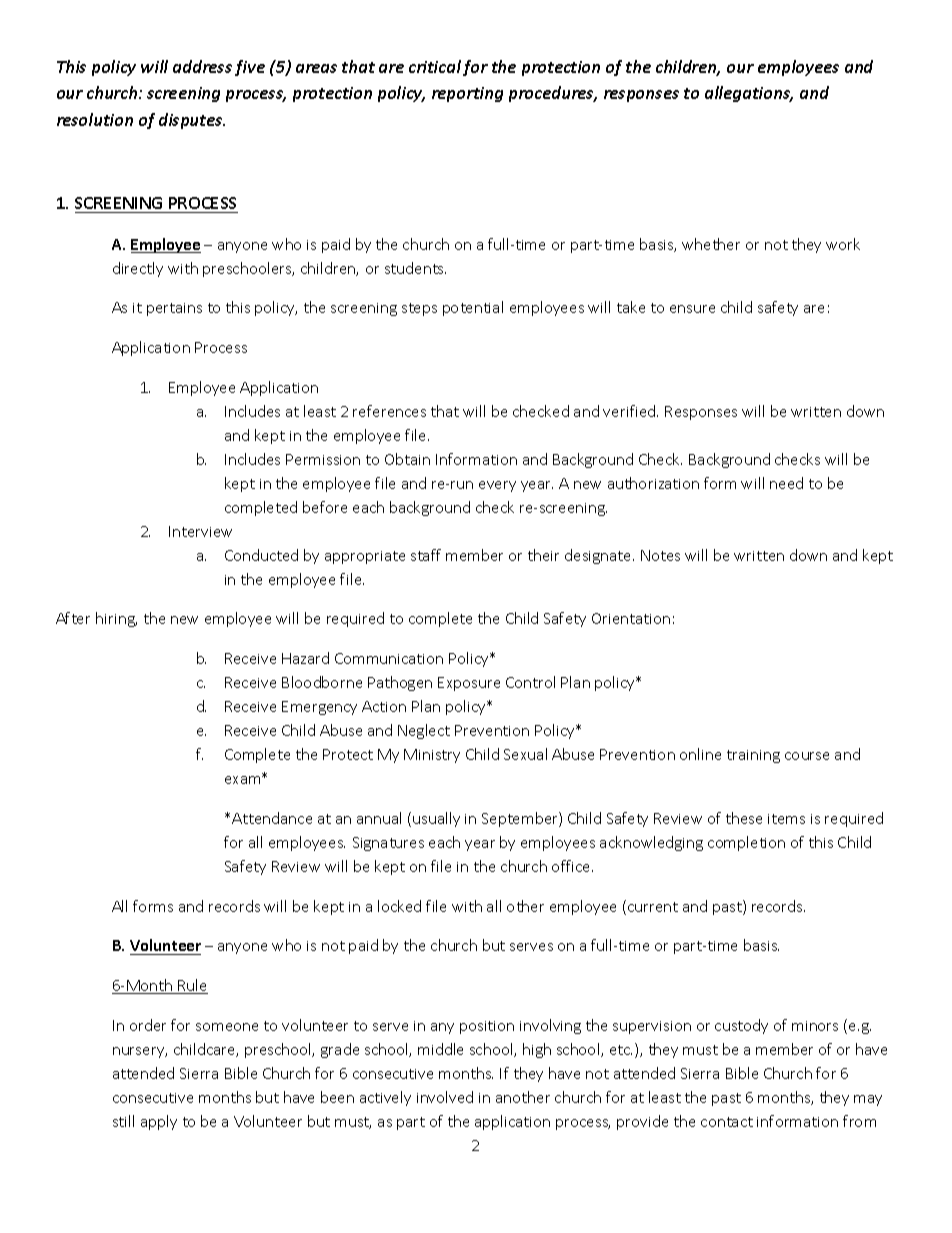 The height and width of the screenshot is (1233, 952). Describe the element at coordinates (159, 1122) in the screenshot. I see `apply` at that location.
